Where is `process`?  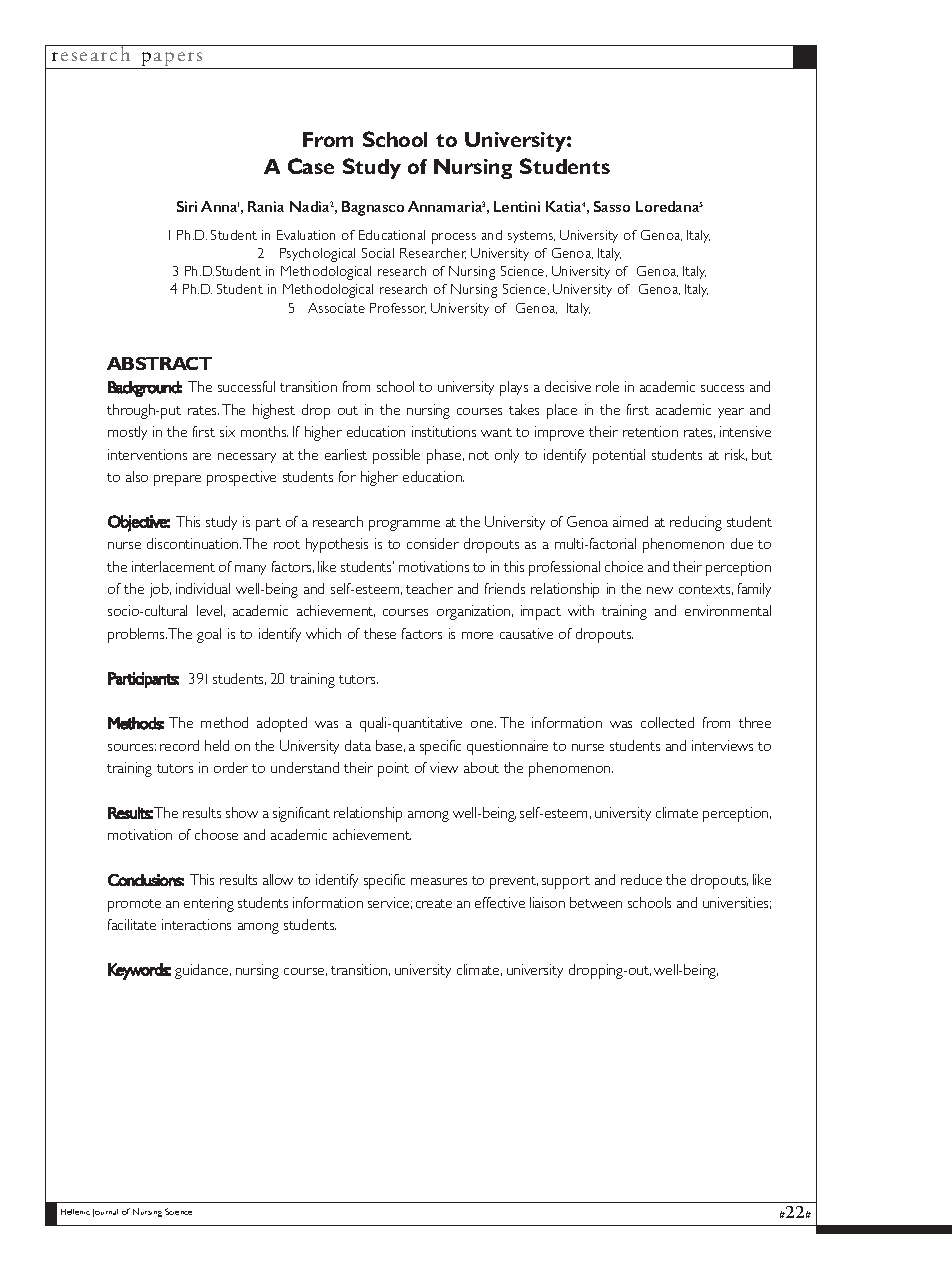
process is located at coordinates (454, 238).
